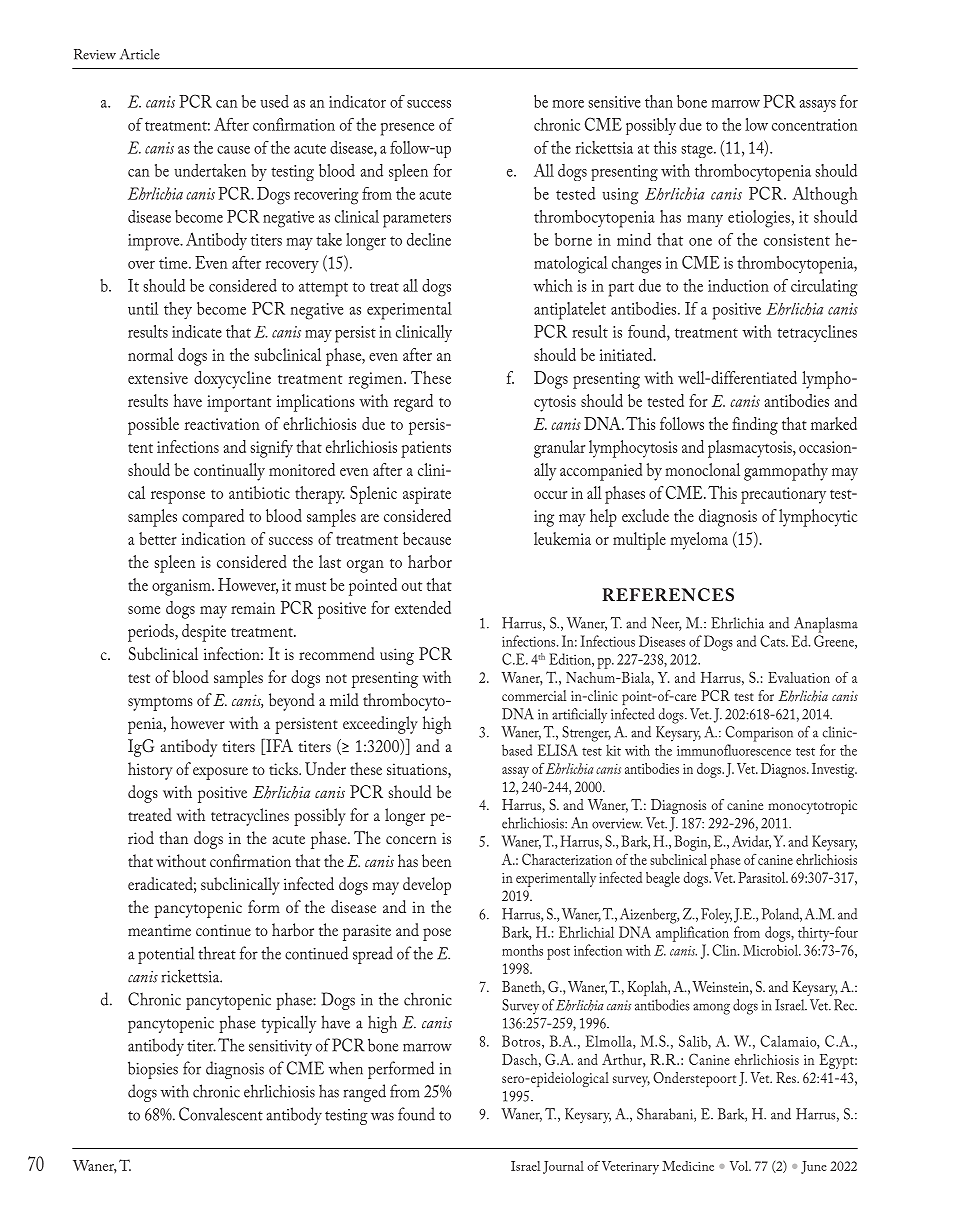  I want to click on concentration, so click(814, 125).
